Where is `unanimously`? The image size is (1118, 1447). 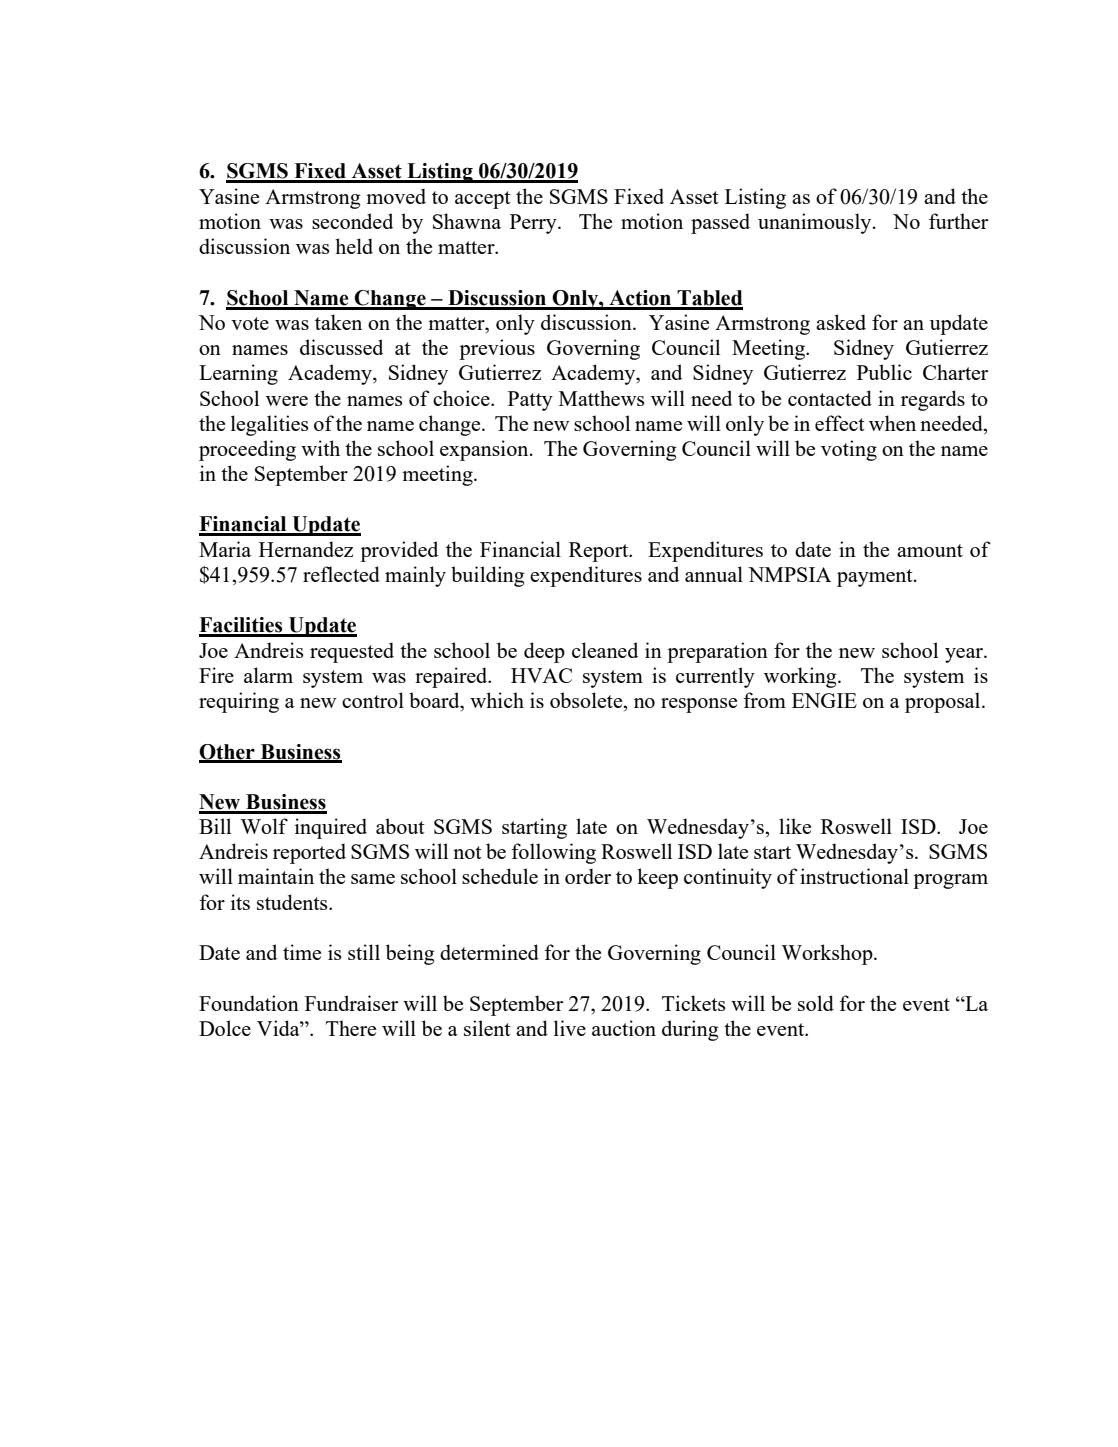 unanimously is located at coordinates (816, 223).
